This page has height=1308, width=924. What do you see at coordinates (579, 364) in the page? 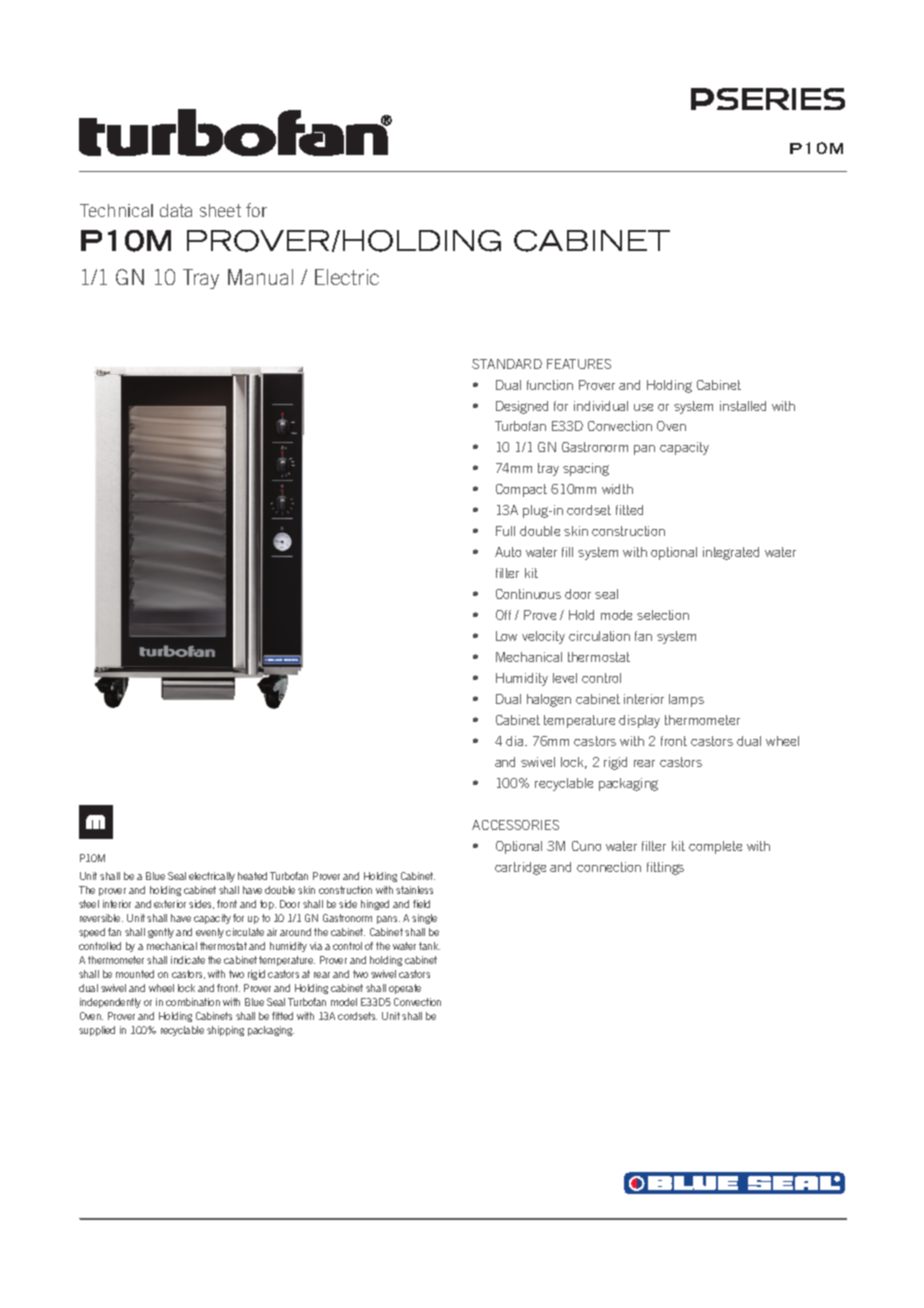
I see `FEATURES` at bounding box center [579, 364].
